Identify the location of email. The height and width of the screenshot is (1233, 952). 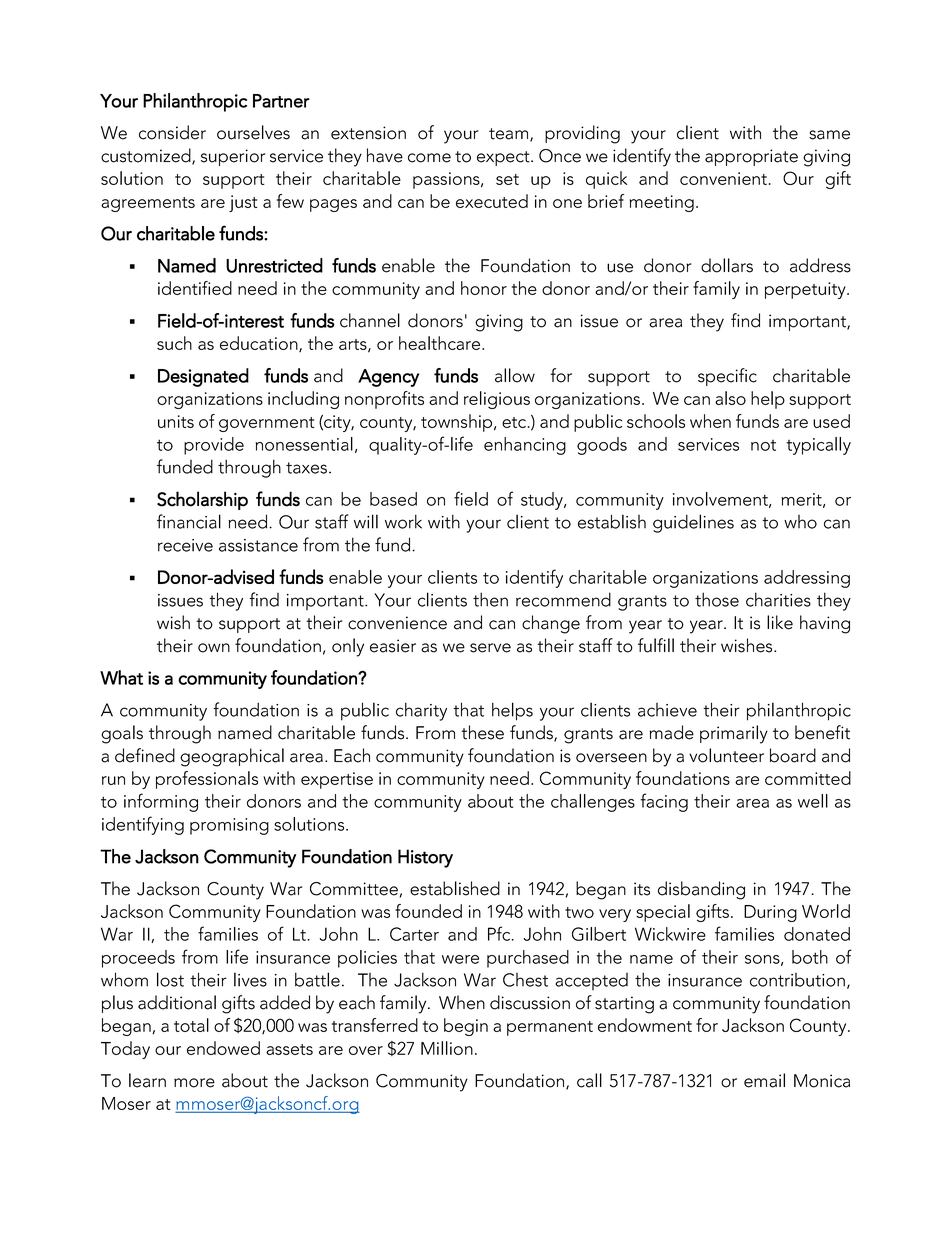
(764, 1080).
